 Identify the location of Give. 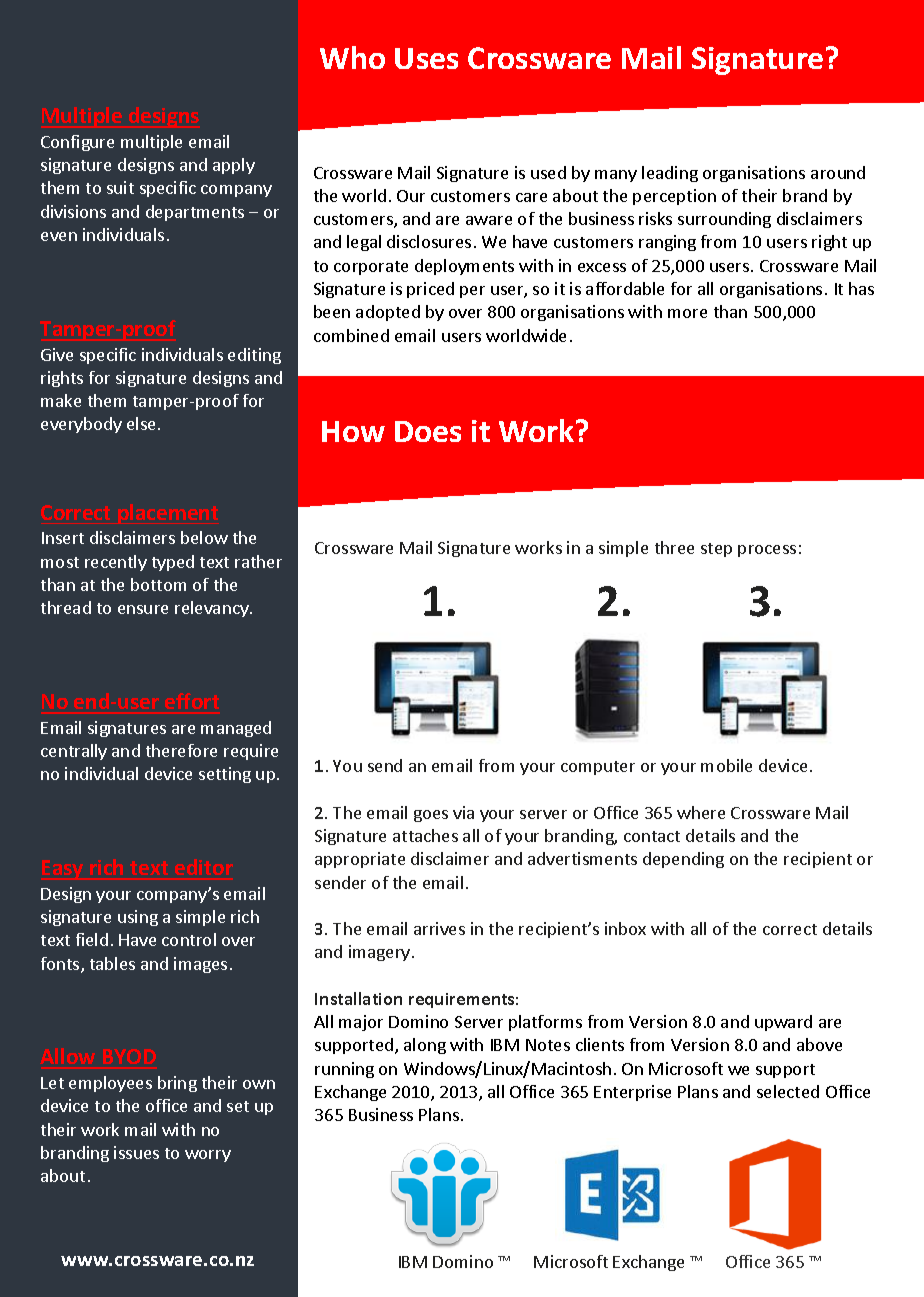
(57, 354).
